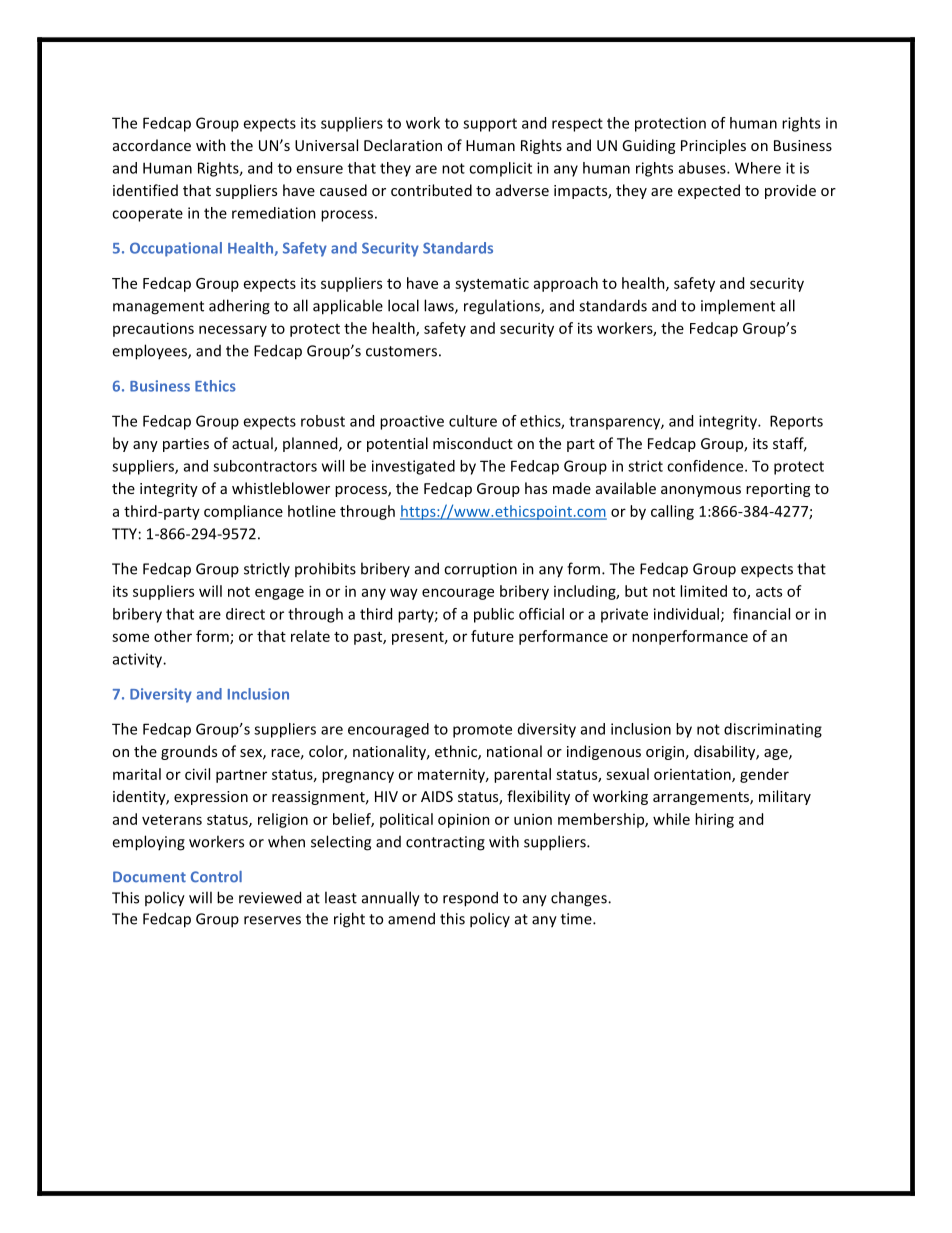 The width and height of the screenshot is (952, 1233). I want to click on Control, so click(216, 877).
